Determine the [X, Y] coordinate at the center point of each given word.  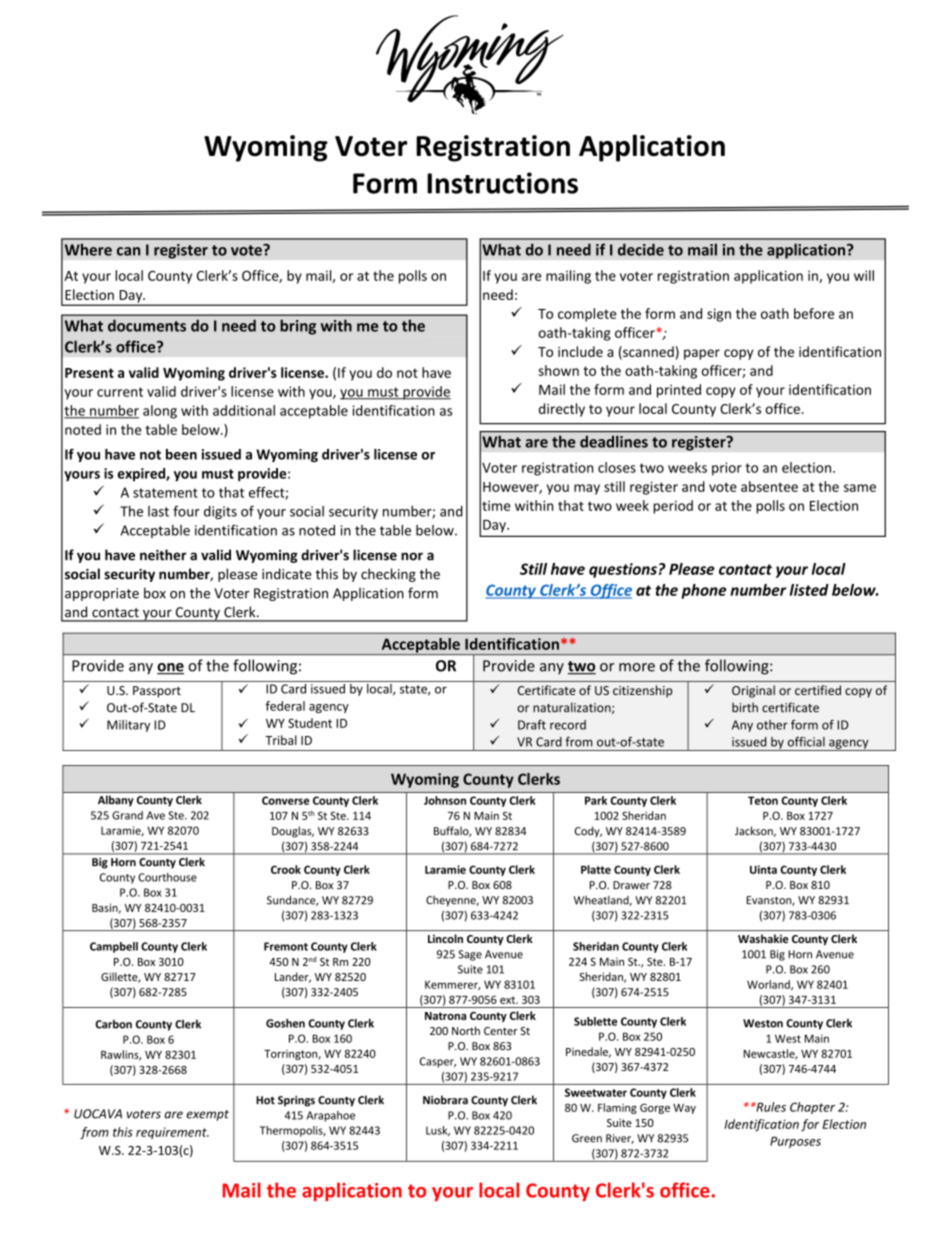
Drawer [631, 885]
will [864, 275]
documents [147, 325]
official [806, 742]
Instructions [502, 183]
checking [388, 575]
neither [163, 555]
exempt [208, 1115]
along [160, 412]
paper [702, 354]
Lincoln [445, 938]
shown [559, 370]
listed [809, 590]
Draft [532, 725]
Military [128, 726]
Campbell [114, 947]
